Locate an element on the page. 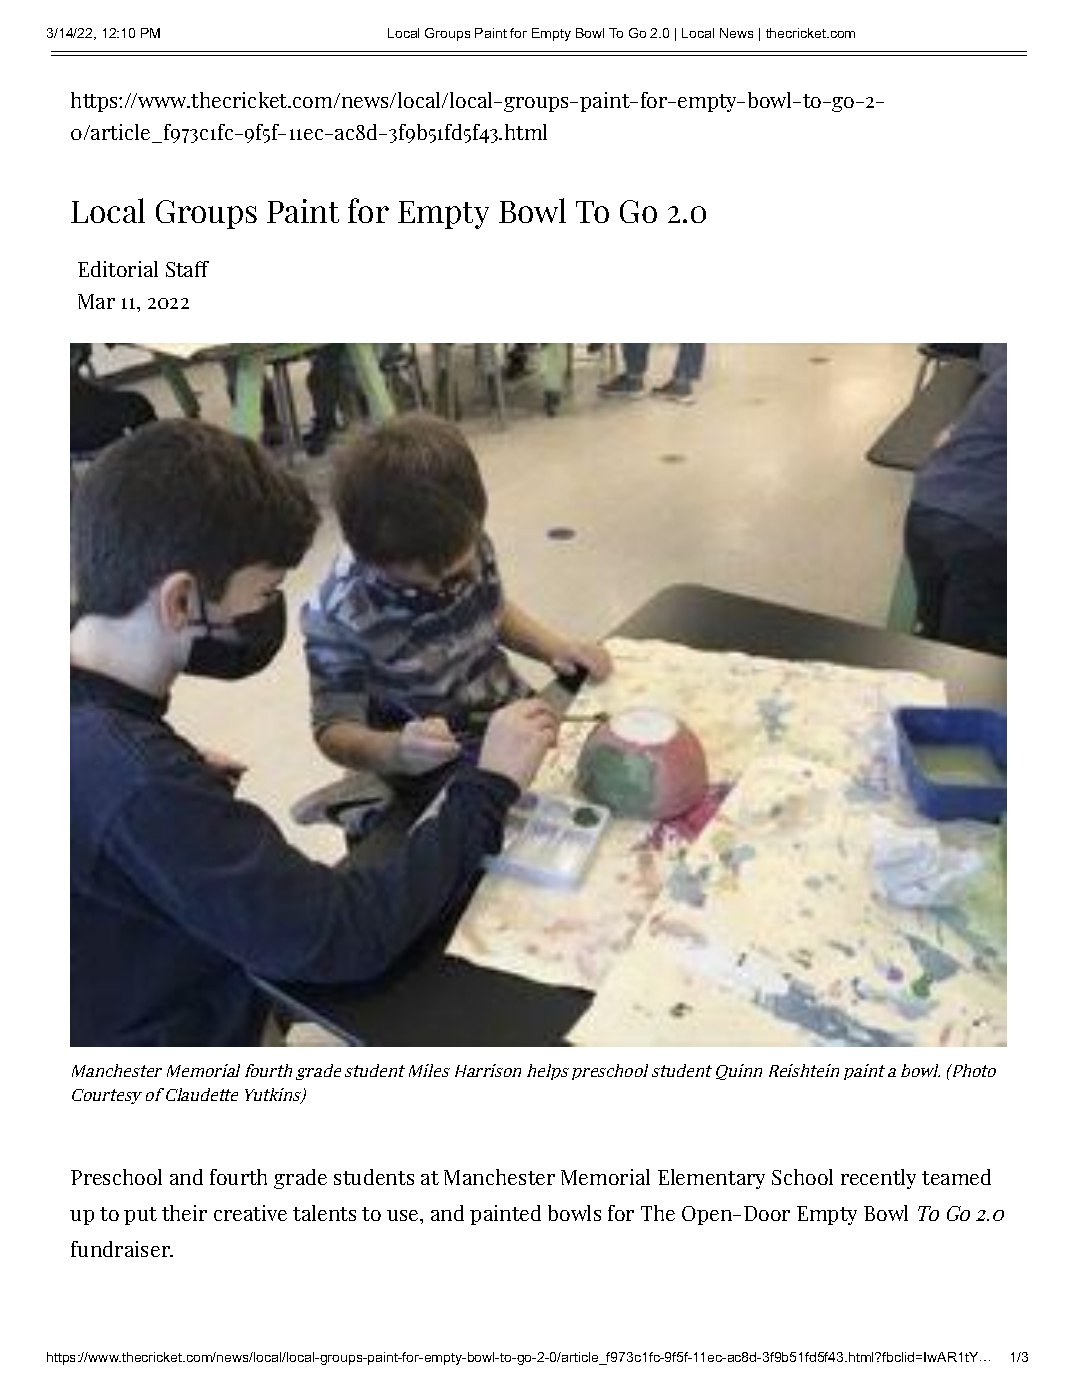 Image resolution: width=1076 pixels, height=1392 pixels. Elementary is located at coordinates (711, 1179).
